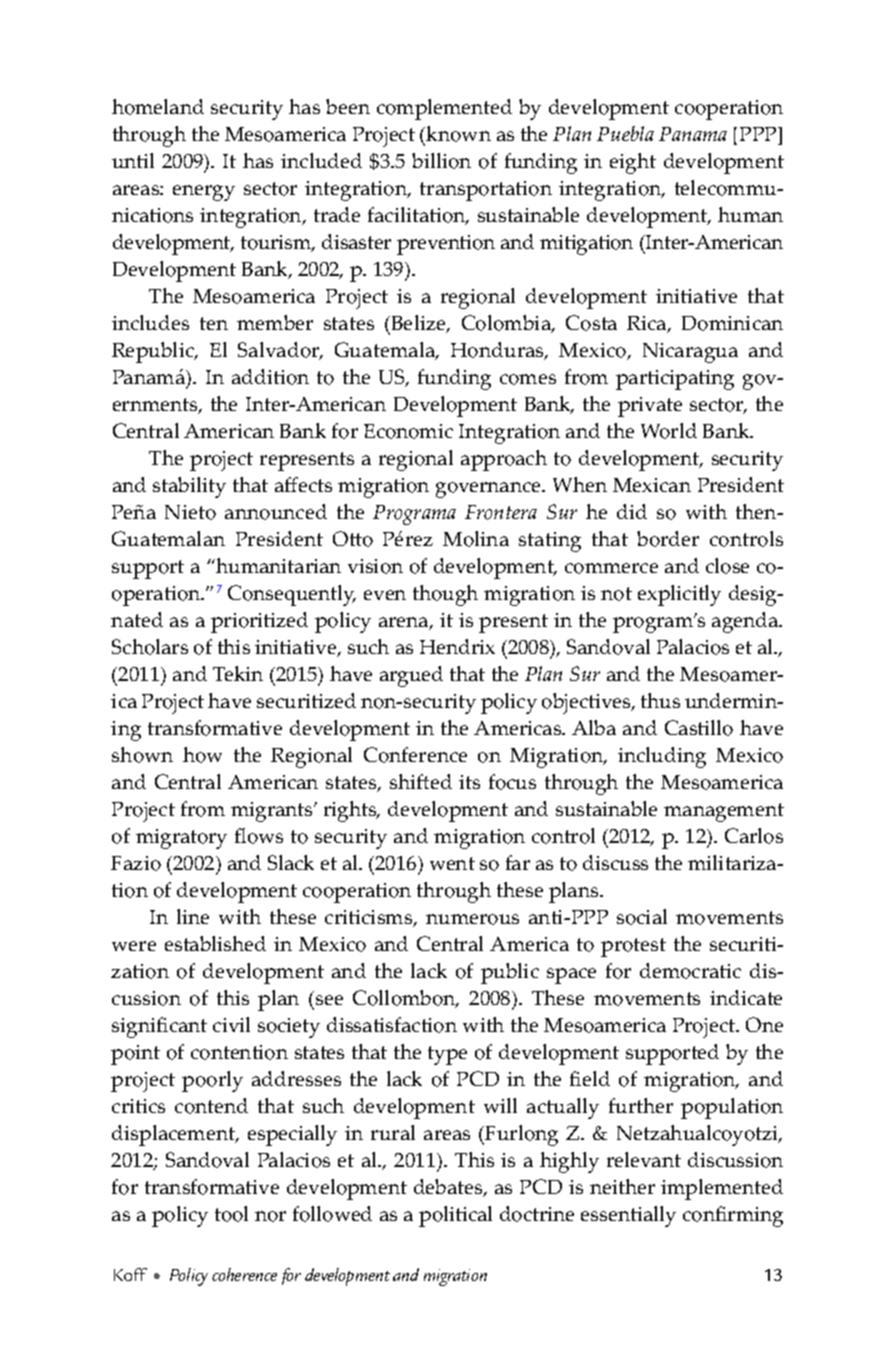 The width and height of the document is (896, 1345). What do you see at coordinates (633, 163) in the document?
I see `eight` at bounding box center [633, 163].
